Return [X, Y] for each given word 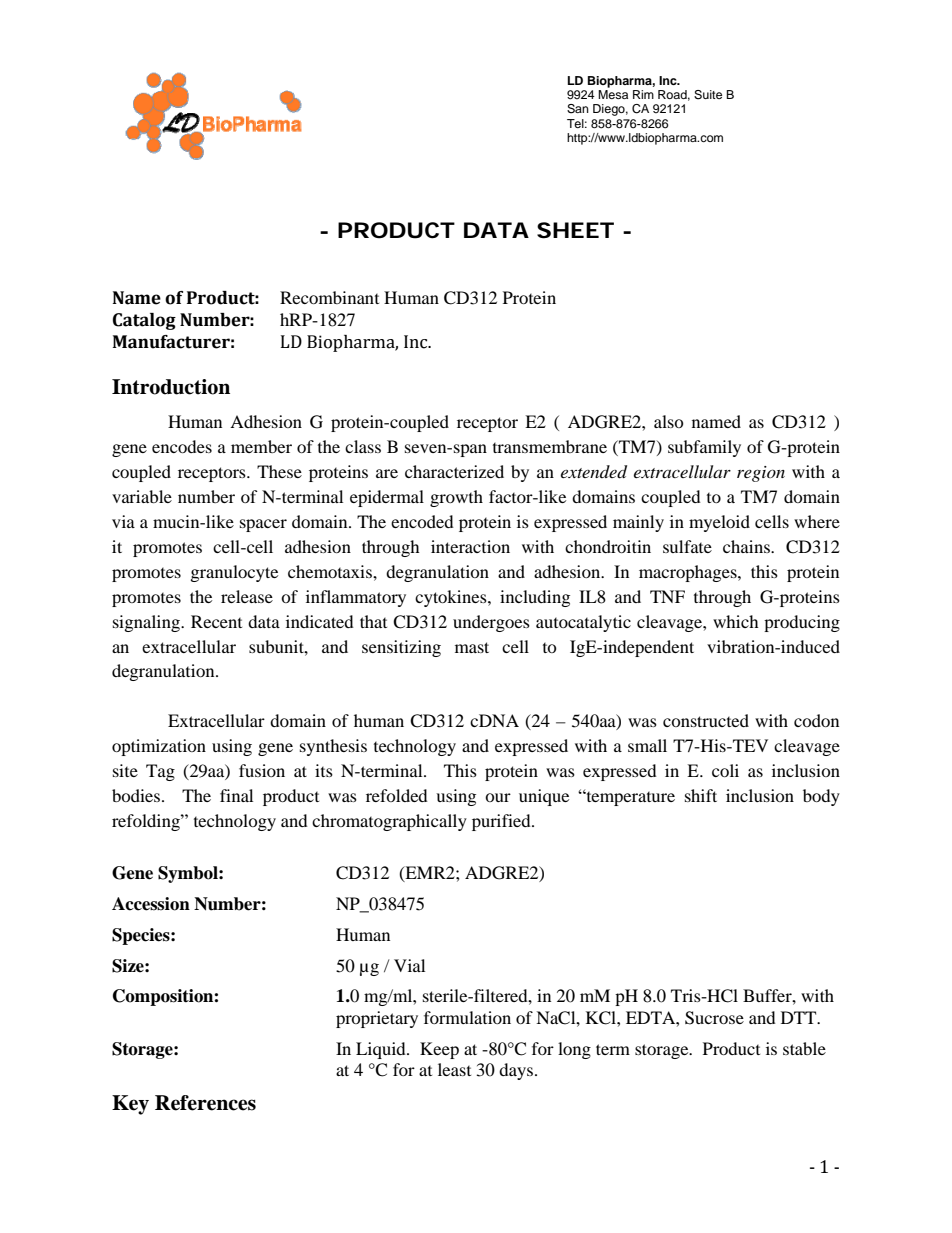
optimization [159, 747]
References [205, 1103]
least [454, 1069]
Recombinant [329, 297]
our [498, 797]
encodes [182, 446]
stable [804, 1048]
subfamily [704, 448]
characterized [454, 471]
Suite [708, 95]
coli [725, 770]
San [578, 109]
